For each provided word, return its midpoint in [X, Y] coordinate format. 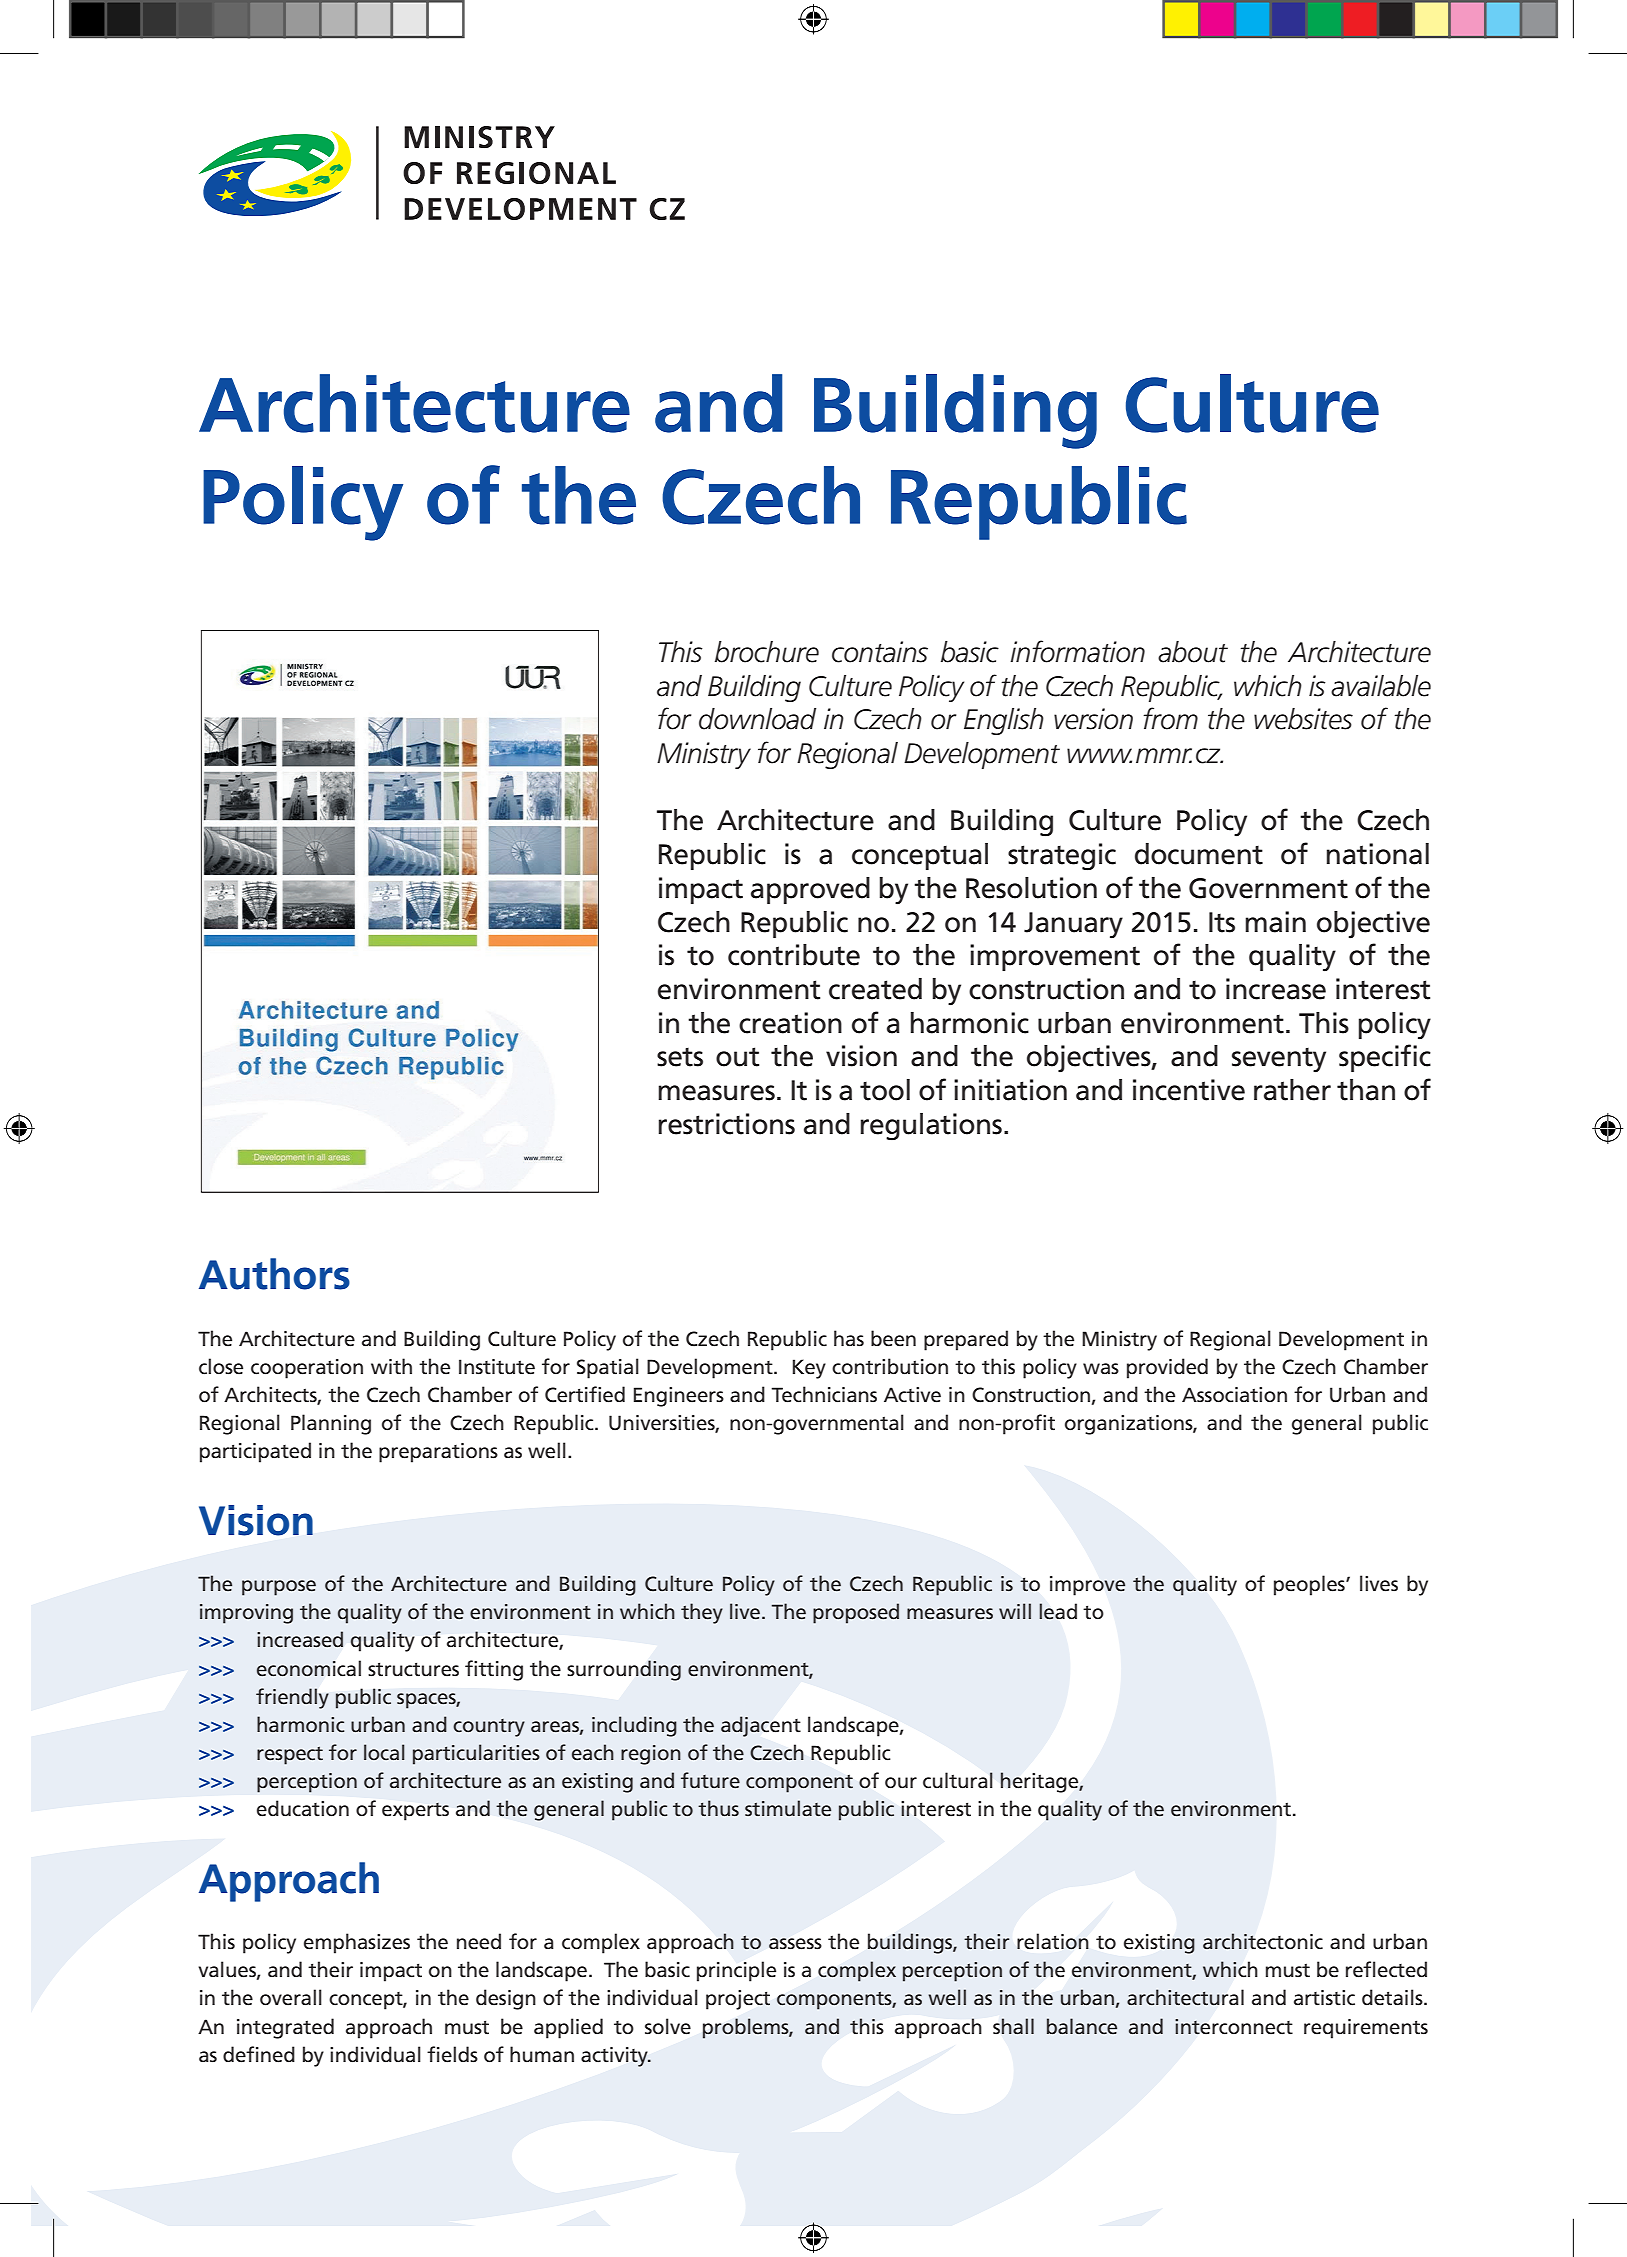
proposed [856, 1613]
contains [880, 652]
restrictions [727, 1124]
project [738, 2000]
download [757, 719]
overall [291, 1997]
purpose [279, 1588]
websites [1303, 719]
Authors [274, 1274]
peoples [1310, 1585]
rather [1292, 1090]
